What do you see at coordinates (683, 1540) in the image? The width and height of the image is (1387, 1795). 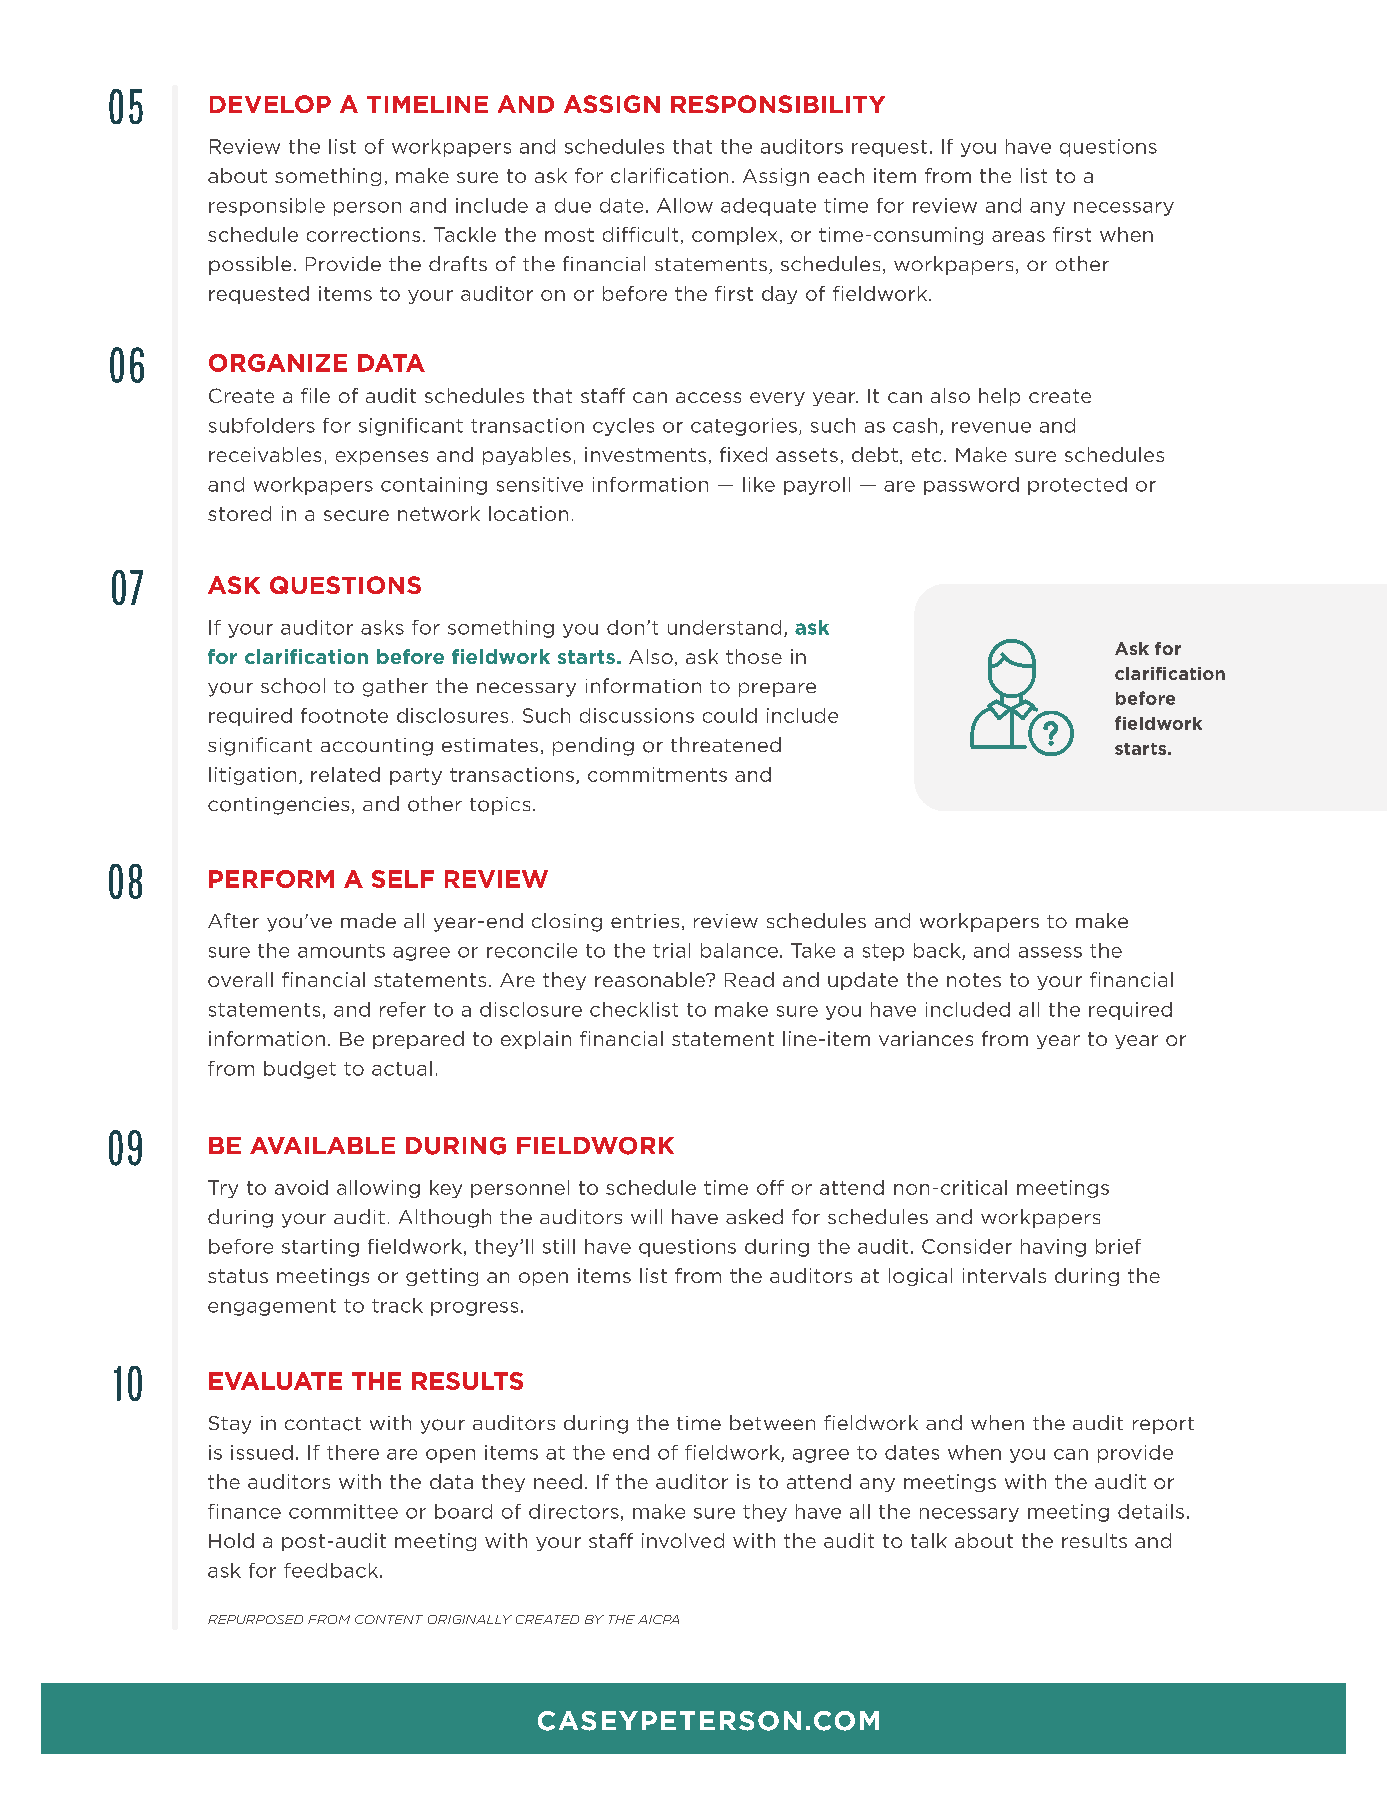 I see `involved` at bounding box center [683, 1540].
